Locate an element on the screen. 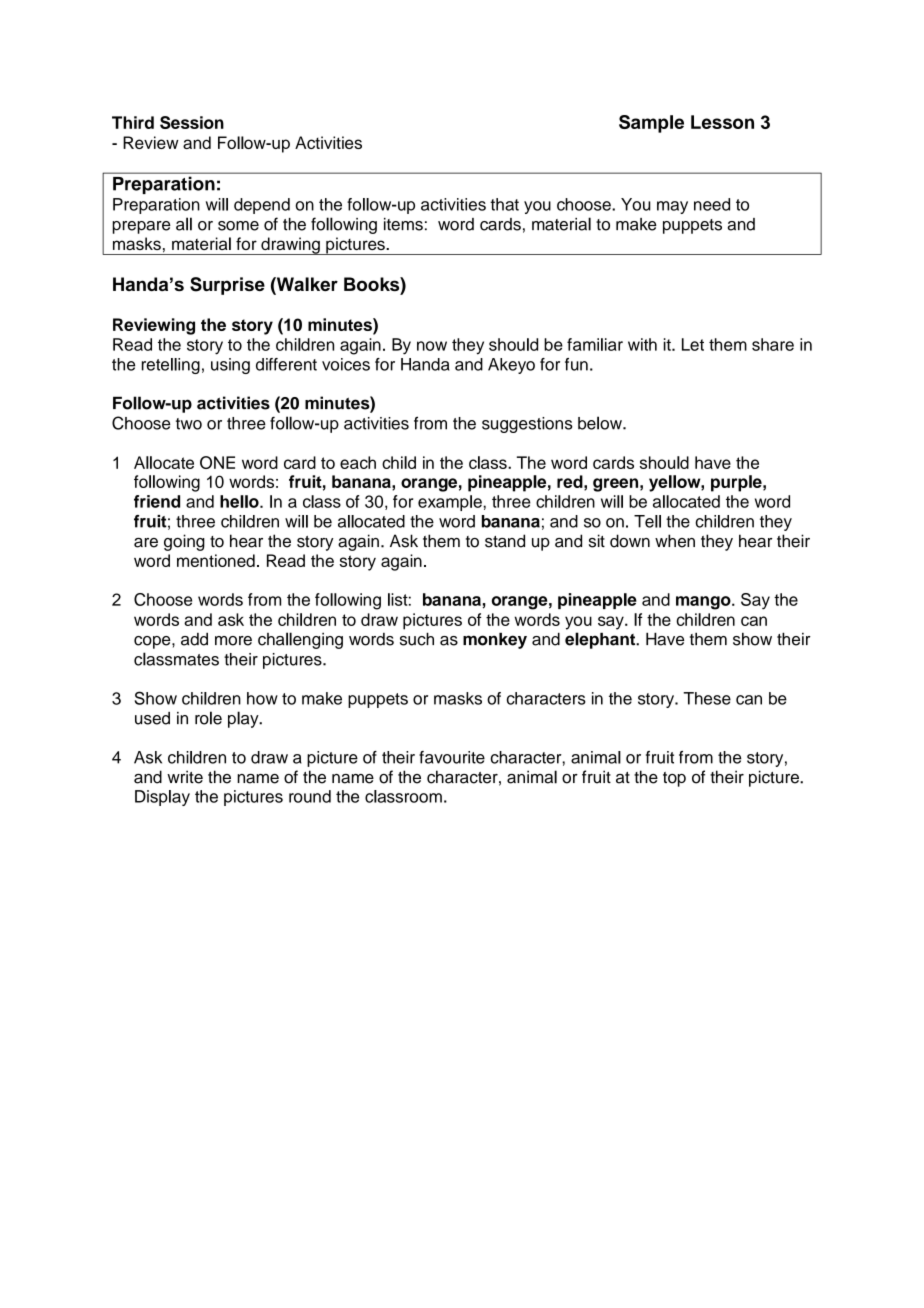 This screenshot has width=924, height=1308. below is located at coordinates (601, 423).
